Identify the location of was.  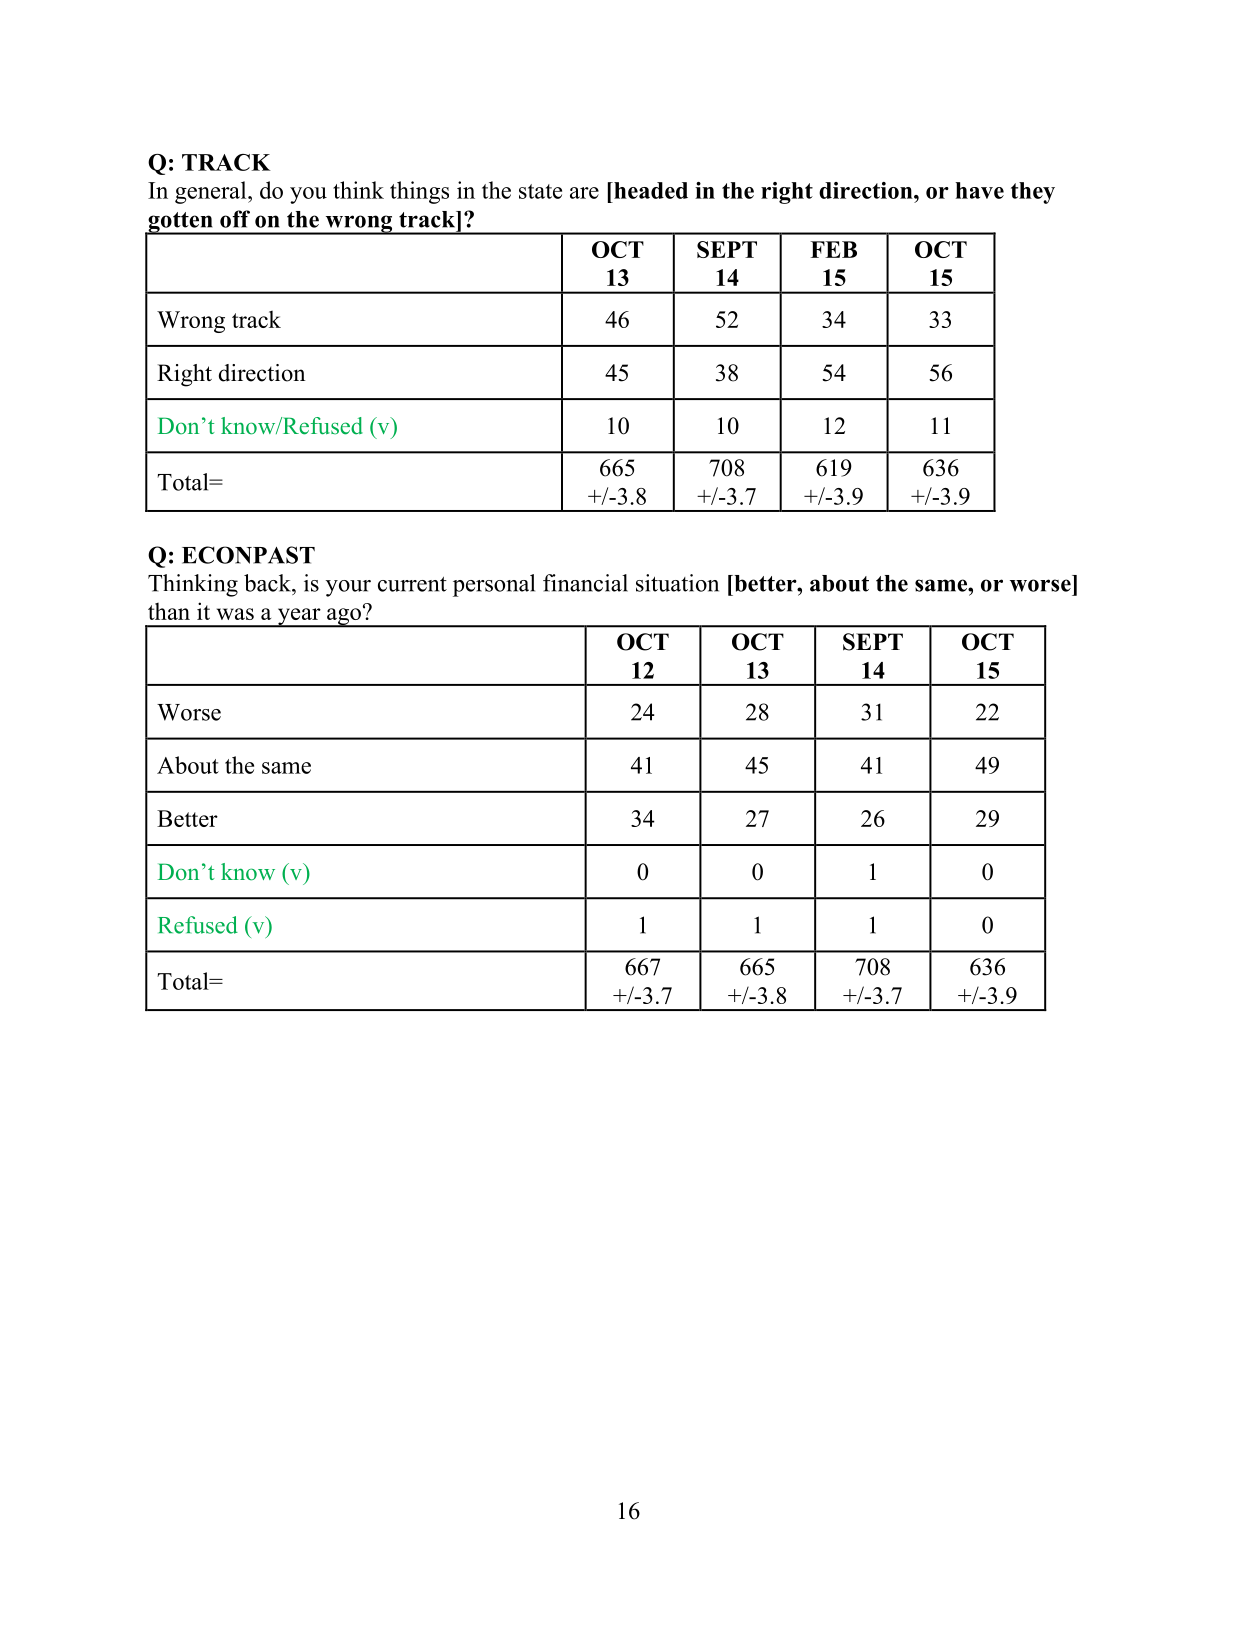
(235, 614).
